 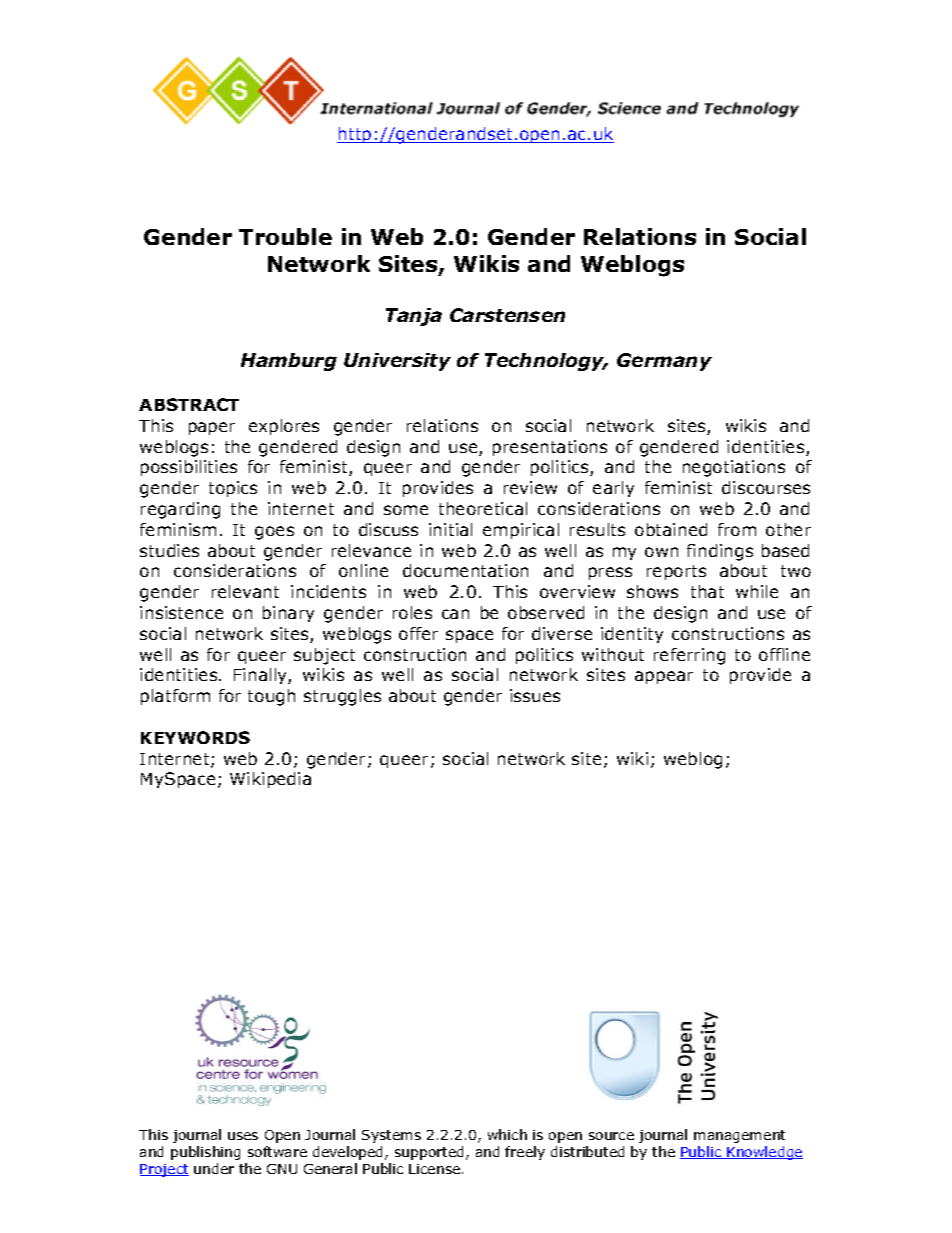 I want to click on Germany, so click(x=664, y=362).
